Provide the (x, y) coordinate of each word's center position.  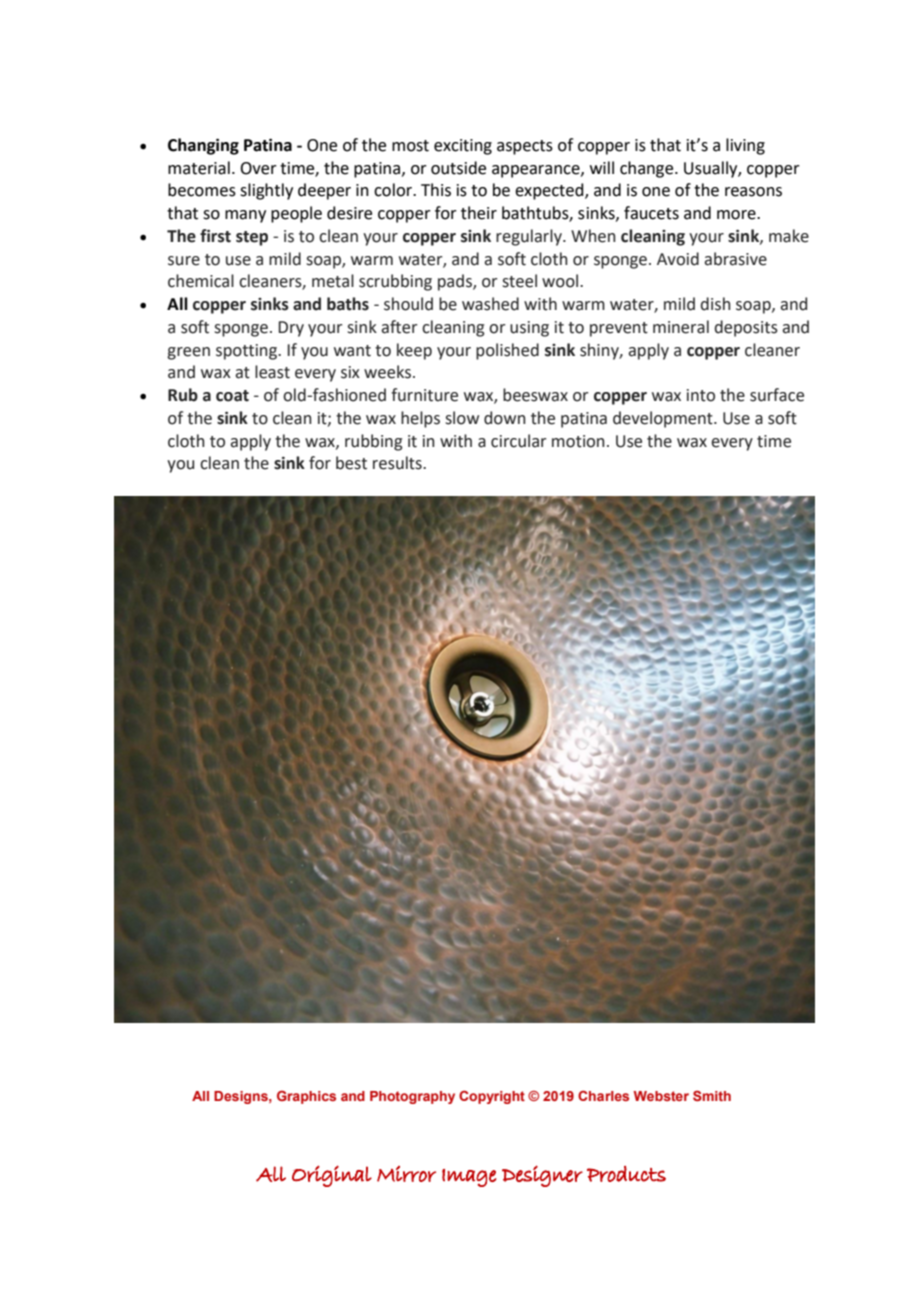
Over (258, 168)
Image (469, 1178)
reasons (753, 192)
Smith (712, 1095)
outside (458, 168)
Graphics (306, 1097)
